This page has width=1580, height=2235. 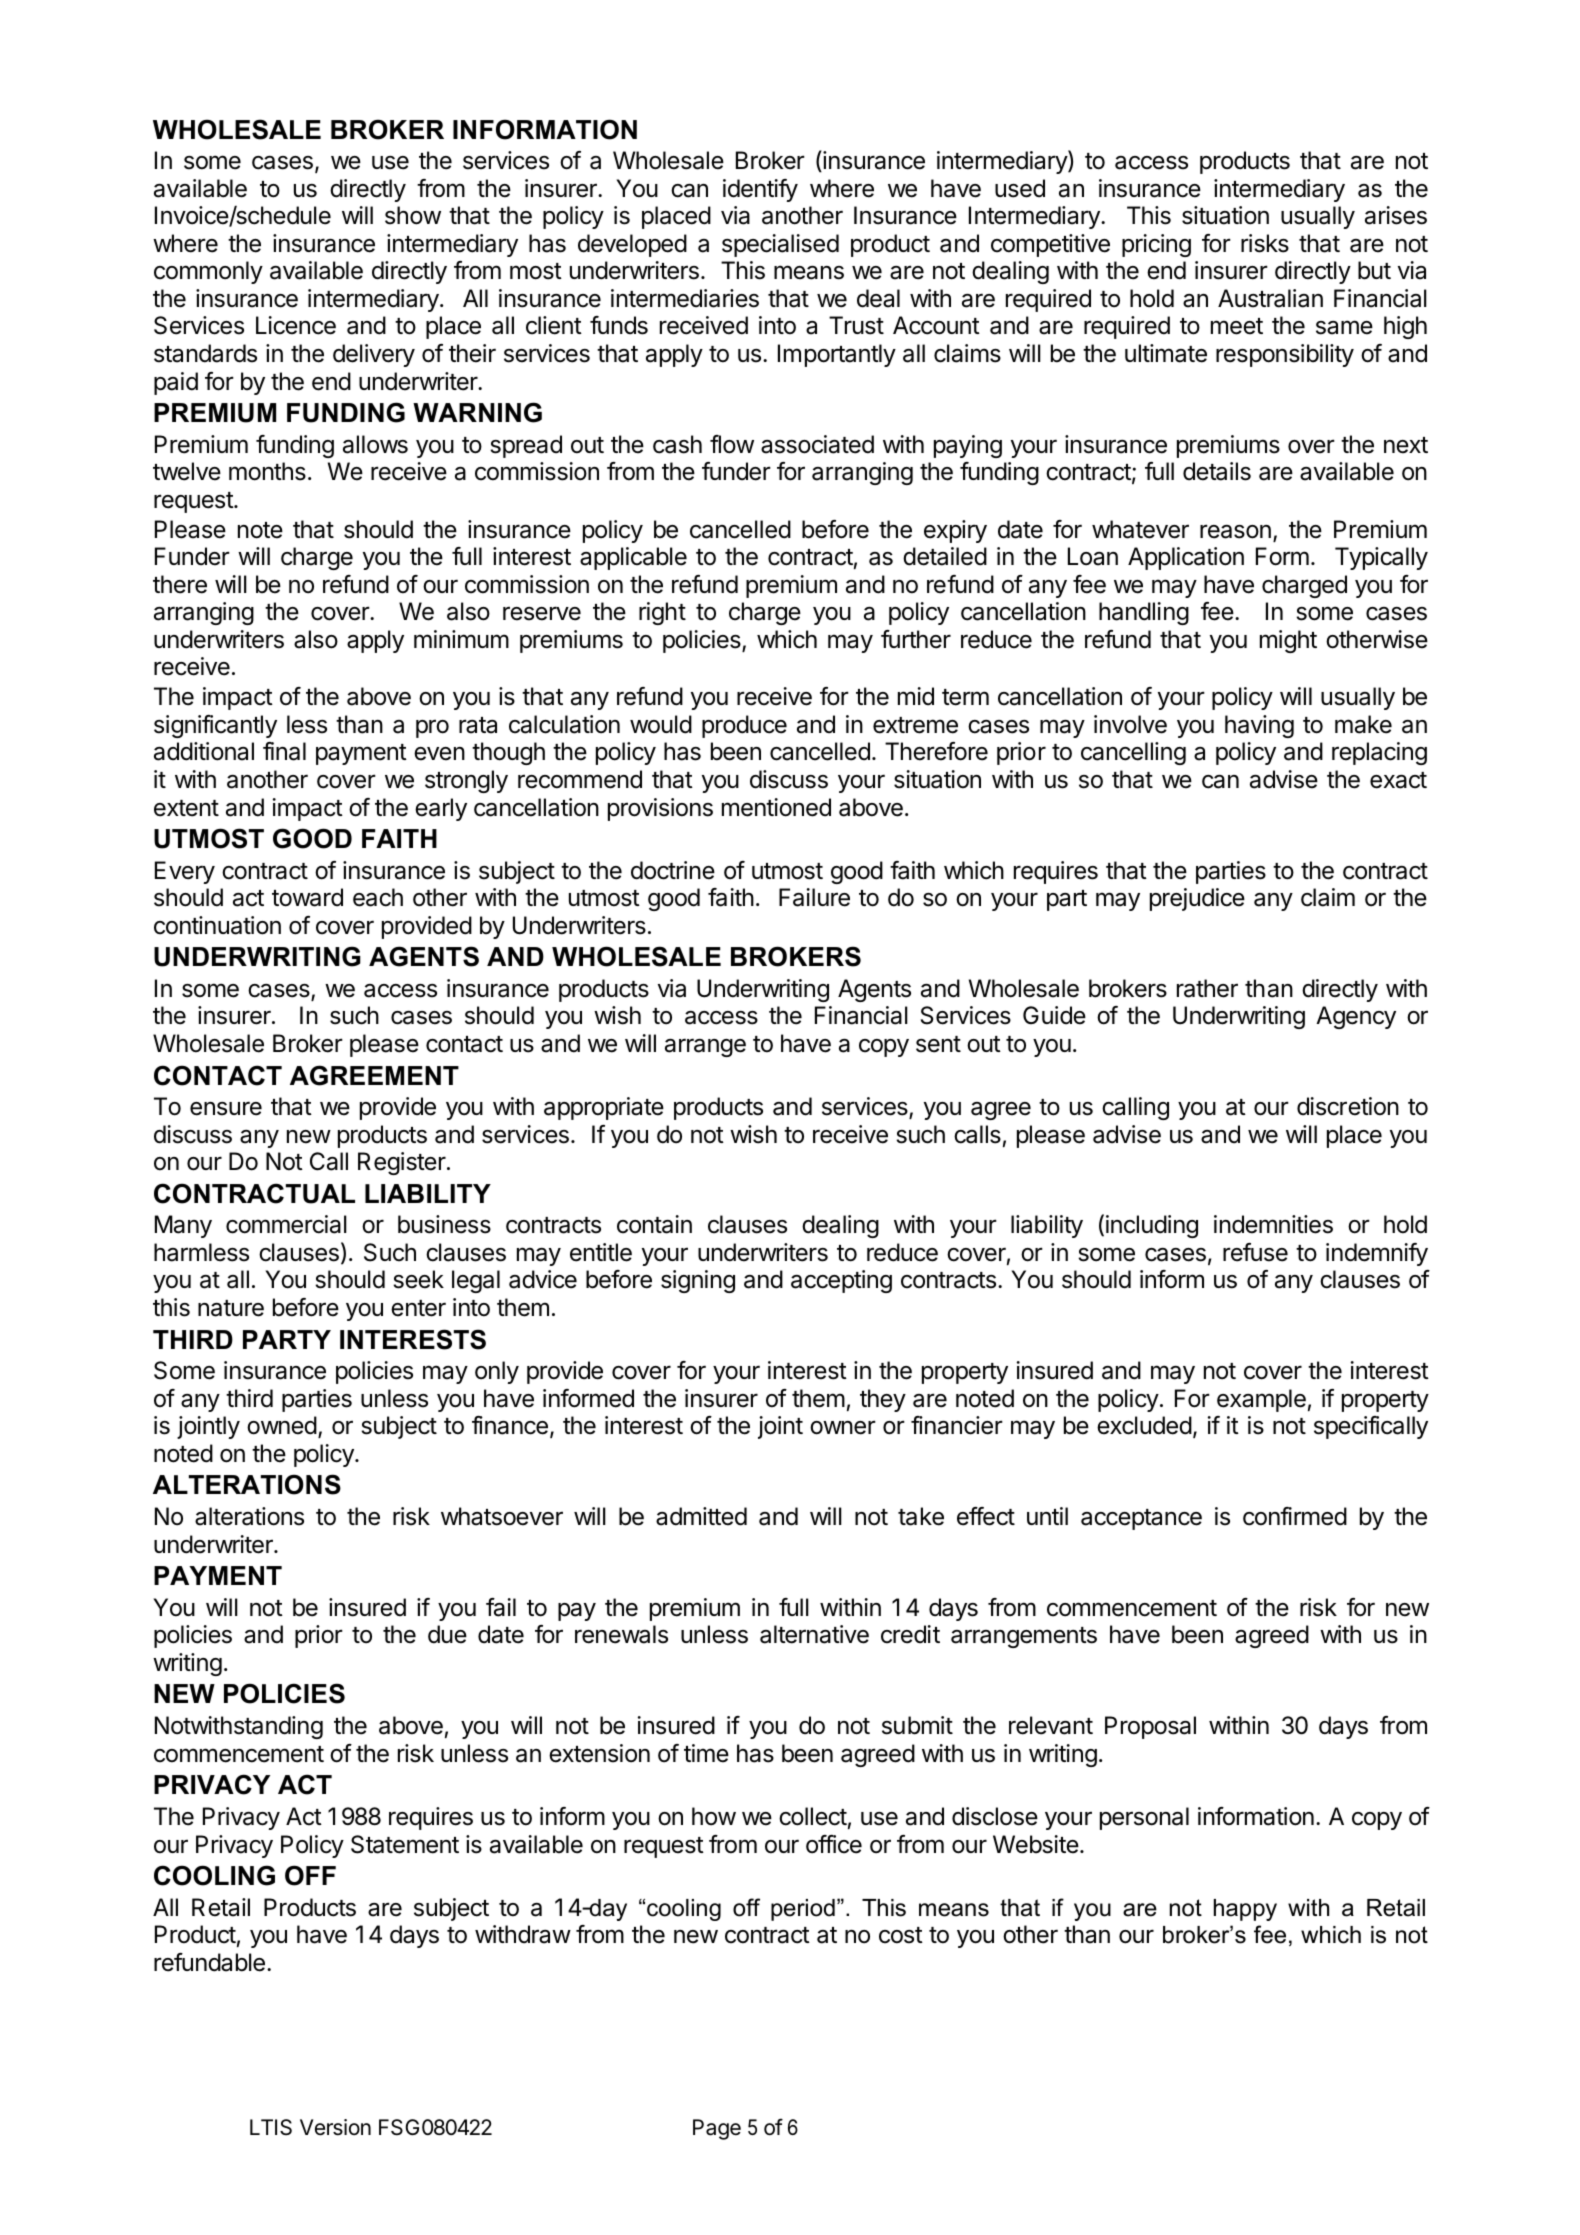 I want to click on specialised, so click(x=780, y=245).
